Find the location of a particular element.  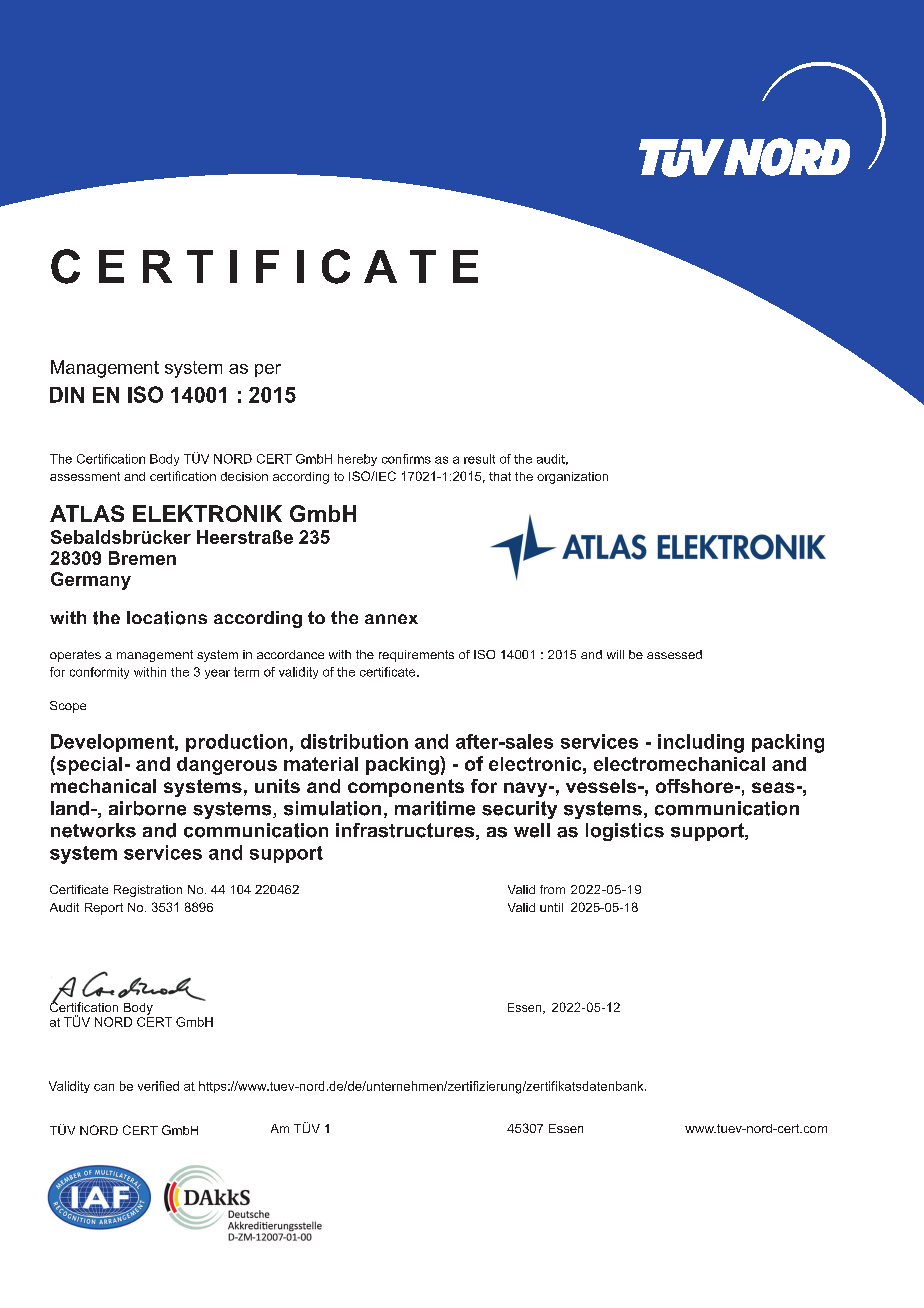

organization is located at coordinates (572, 478).
